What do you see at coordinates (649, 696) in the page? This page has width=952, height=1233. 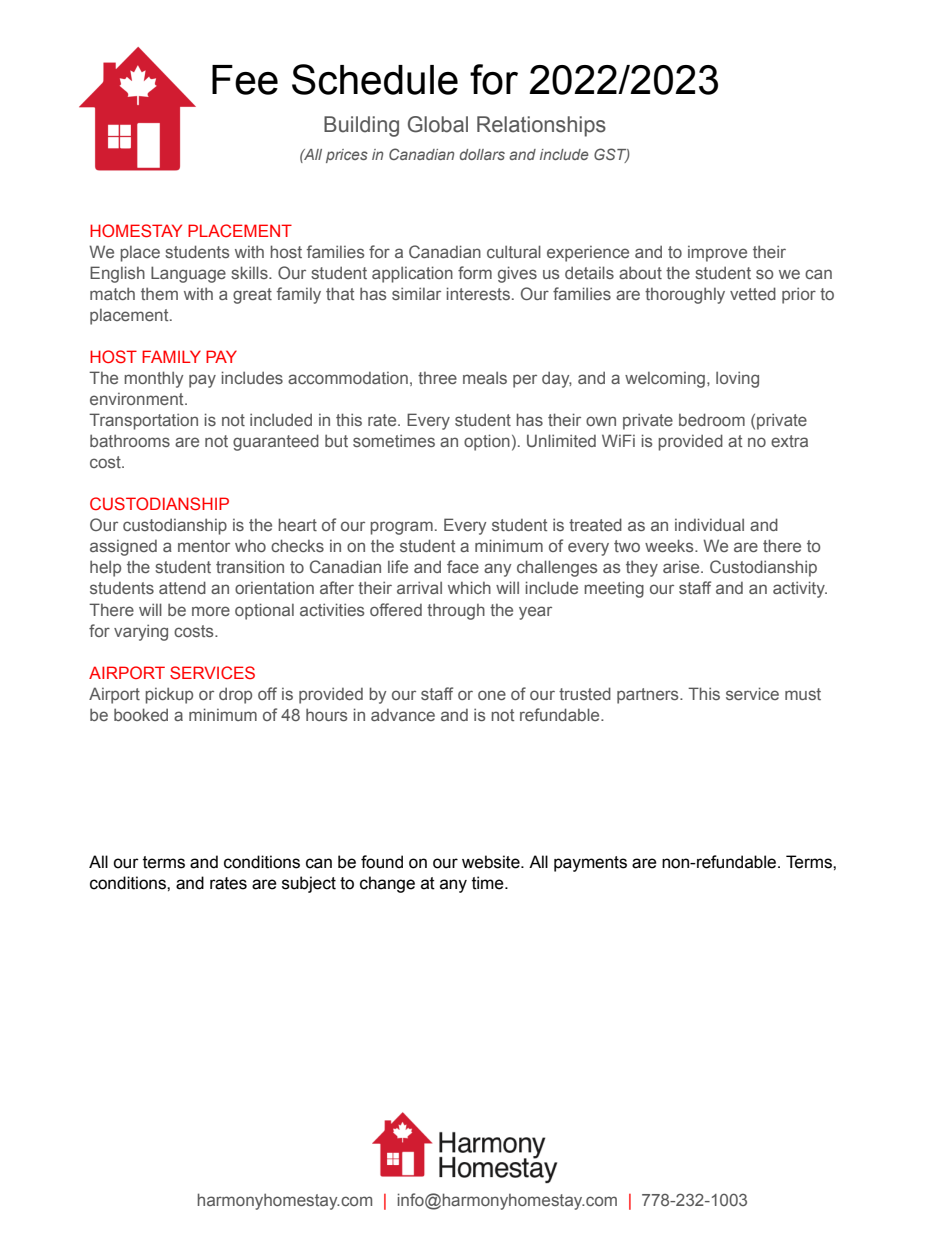 I see `partners` at bounding box center [649, 696].
